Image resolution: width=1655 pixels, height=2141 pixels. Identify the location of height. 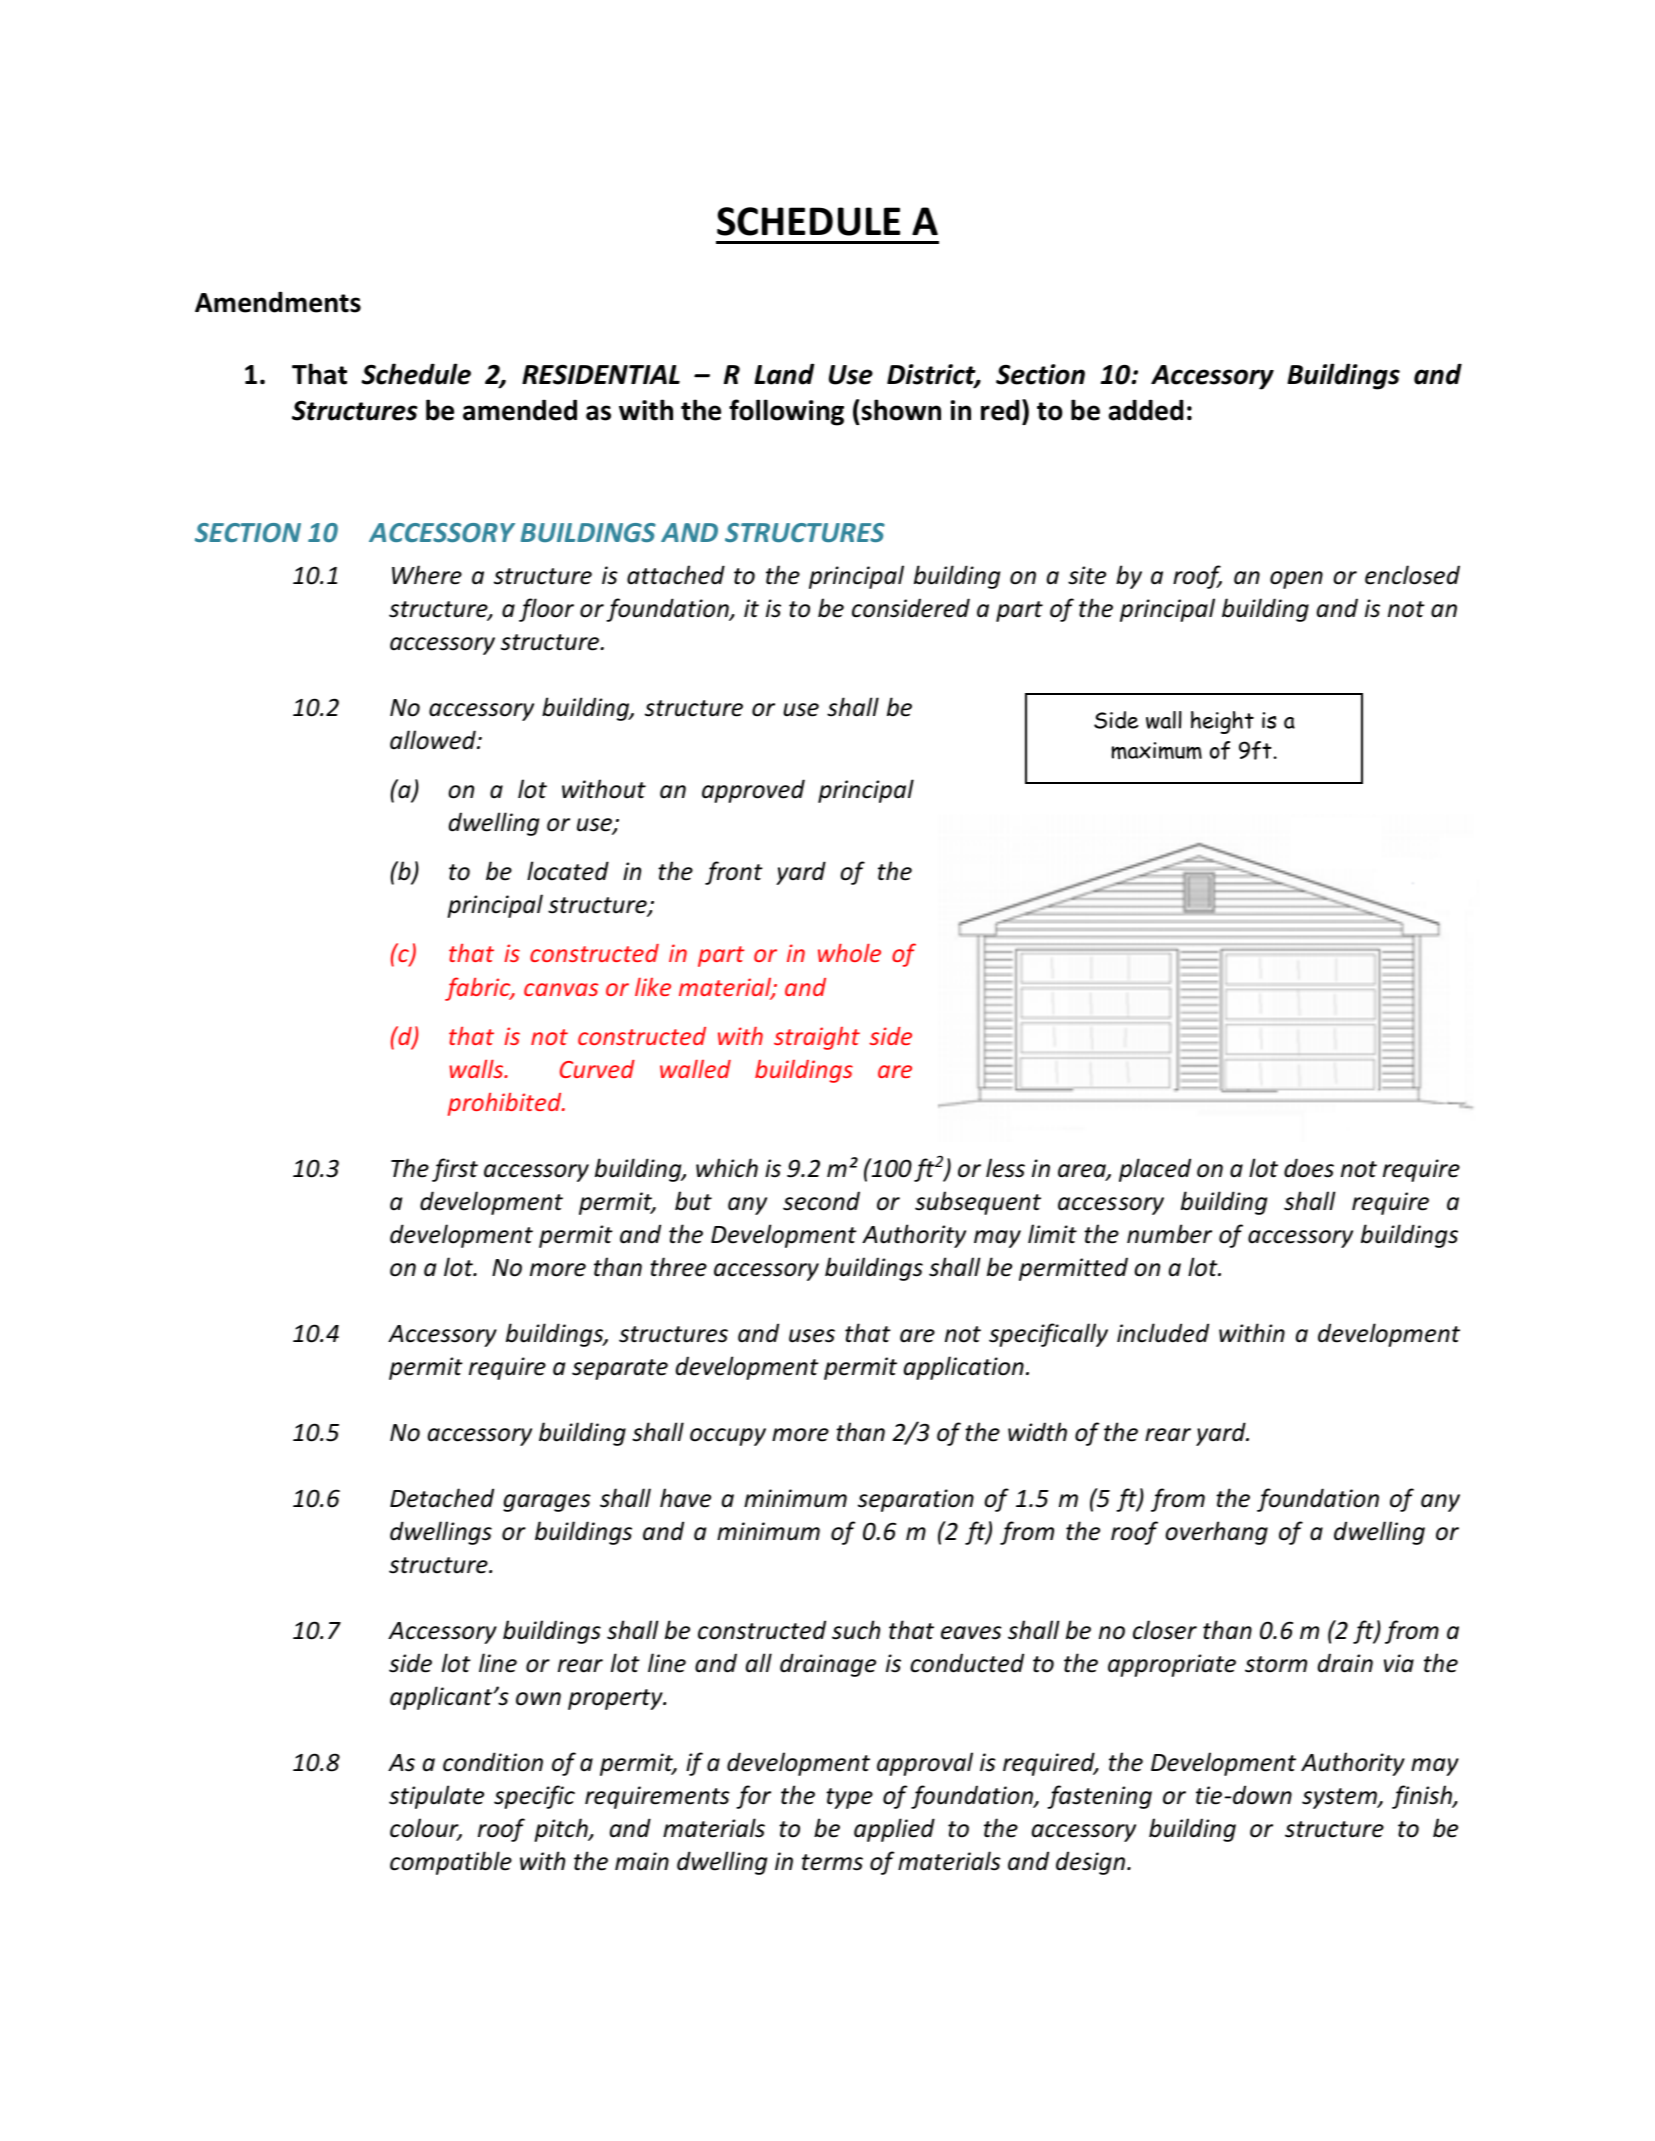
(1222, 722).
